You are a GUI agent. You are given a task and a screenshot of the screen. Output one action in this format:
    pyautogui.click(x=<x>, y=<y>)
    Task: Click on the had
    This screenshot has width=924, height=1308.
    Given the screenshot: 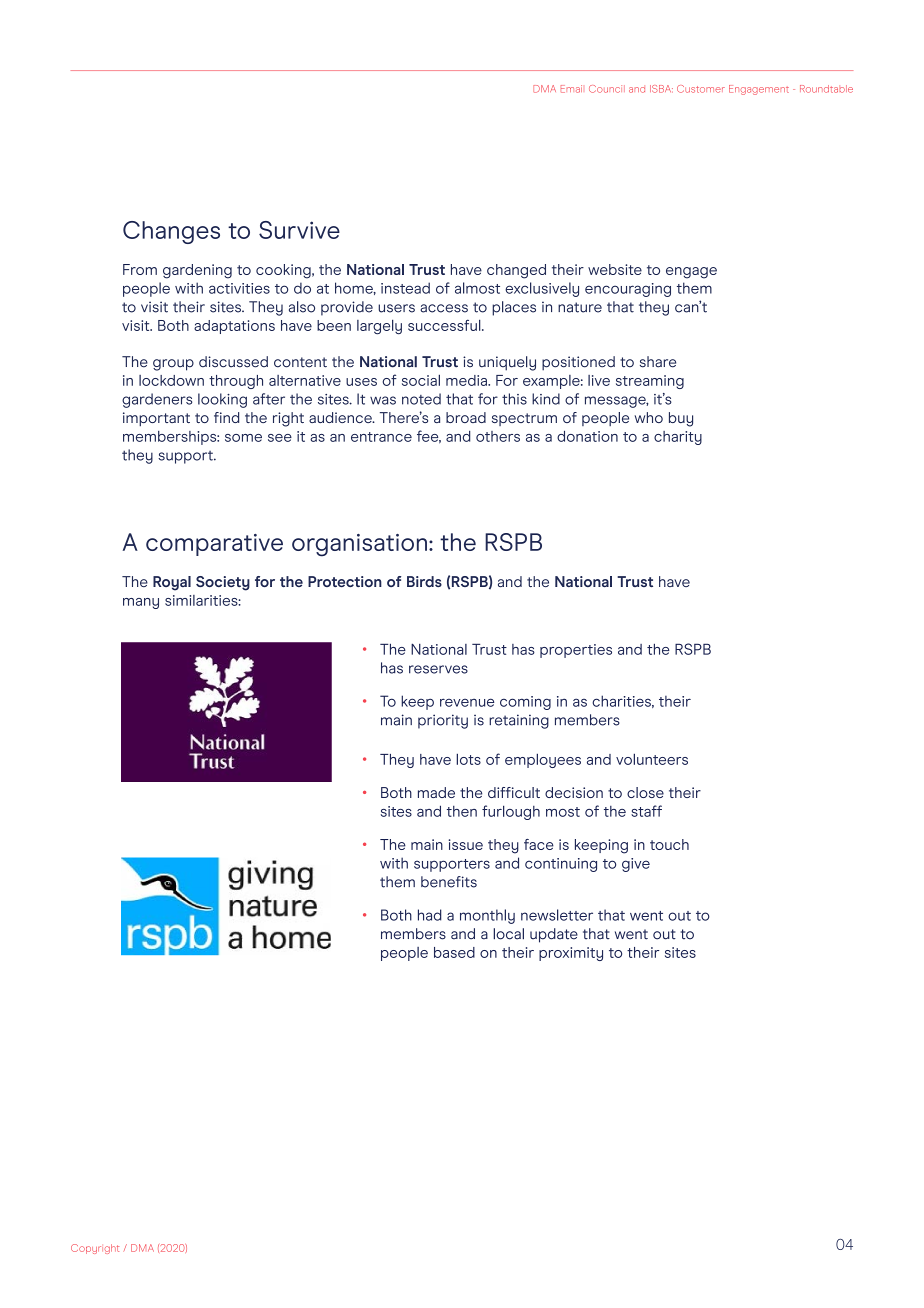 What is the action you would take?
    pyautogui.click(x=430, y=915)
